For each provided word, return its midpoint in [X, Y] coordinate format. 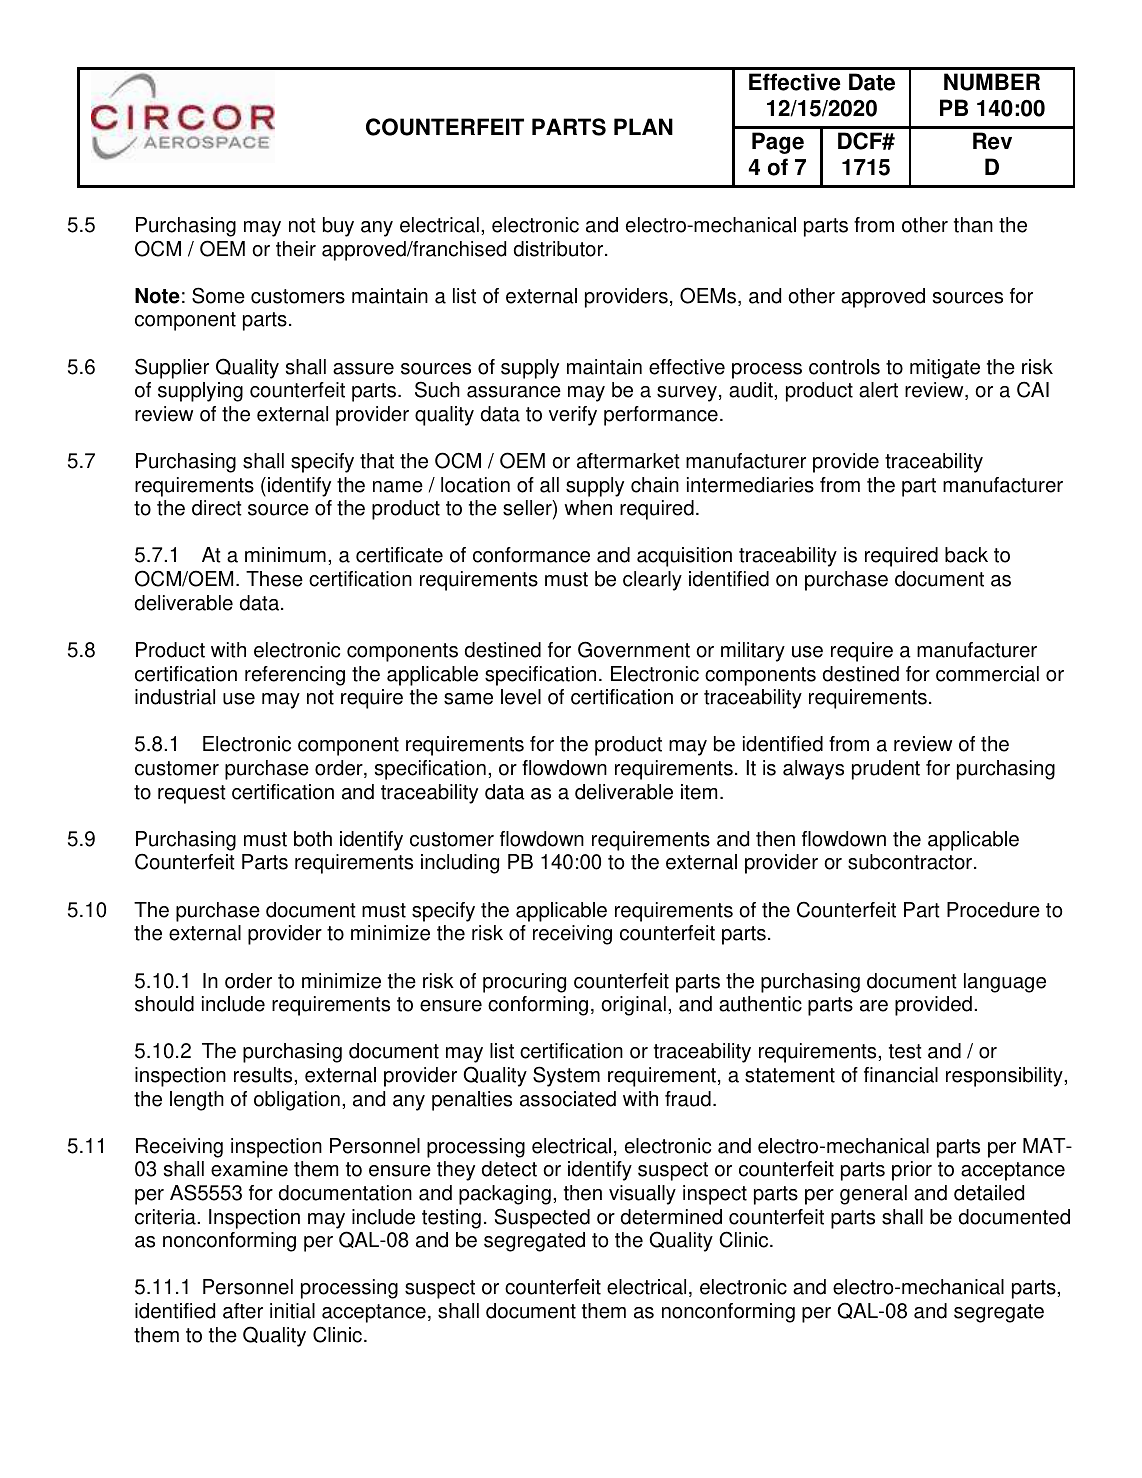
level [521, 697]
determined [671, 1217]
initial [292, 1311]
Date [872, 82]
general [873, 1195]
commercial [987, 674]
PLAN [643, 126]
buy [338, 227]
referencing [295, 676]
